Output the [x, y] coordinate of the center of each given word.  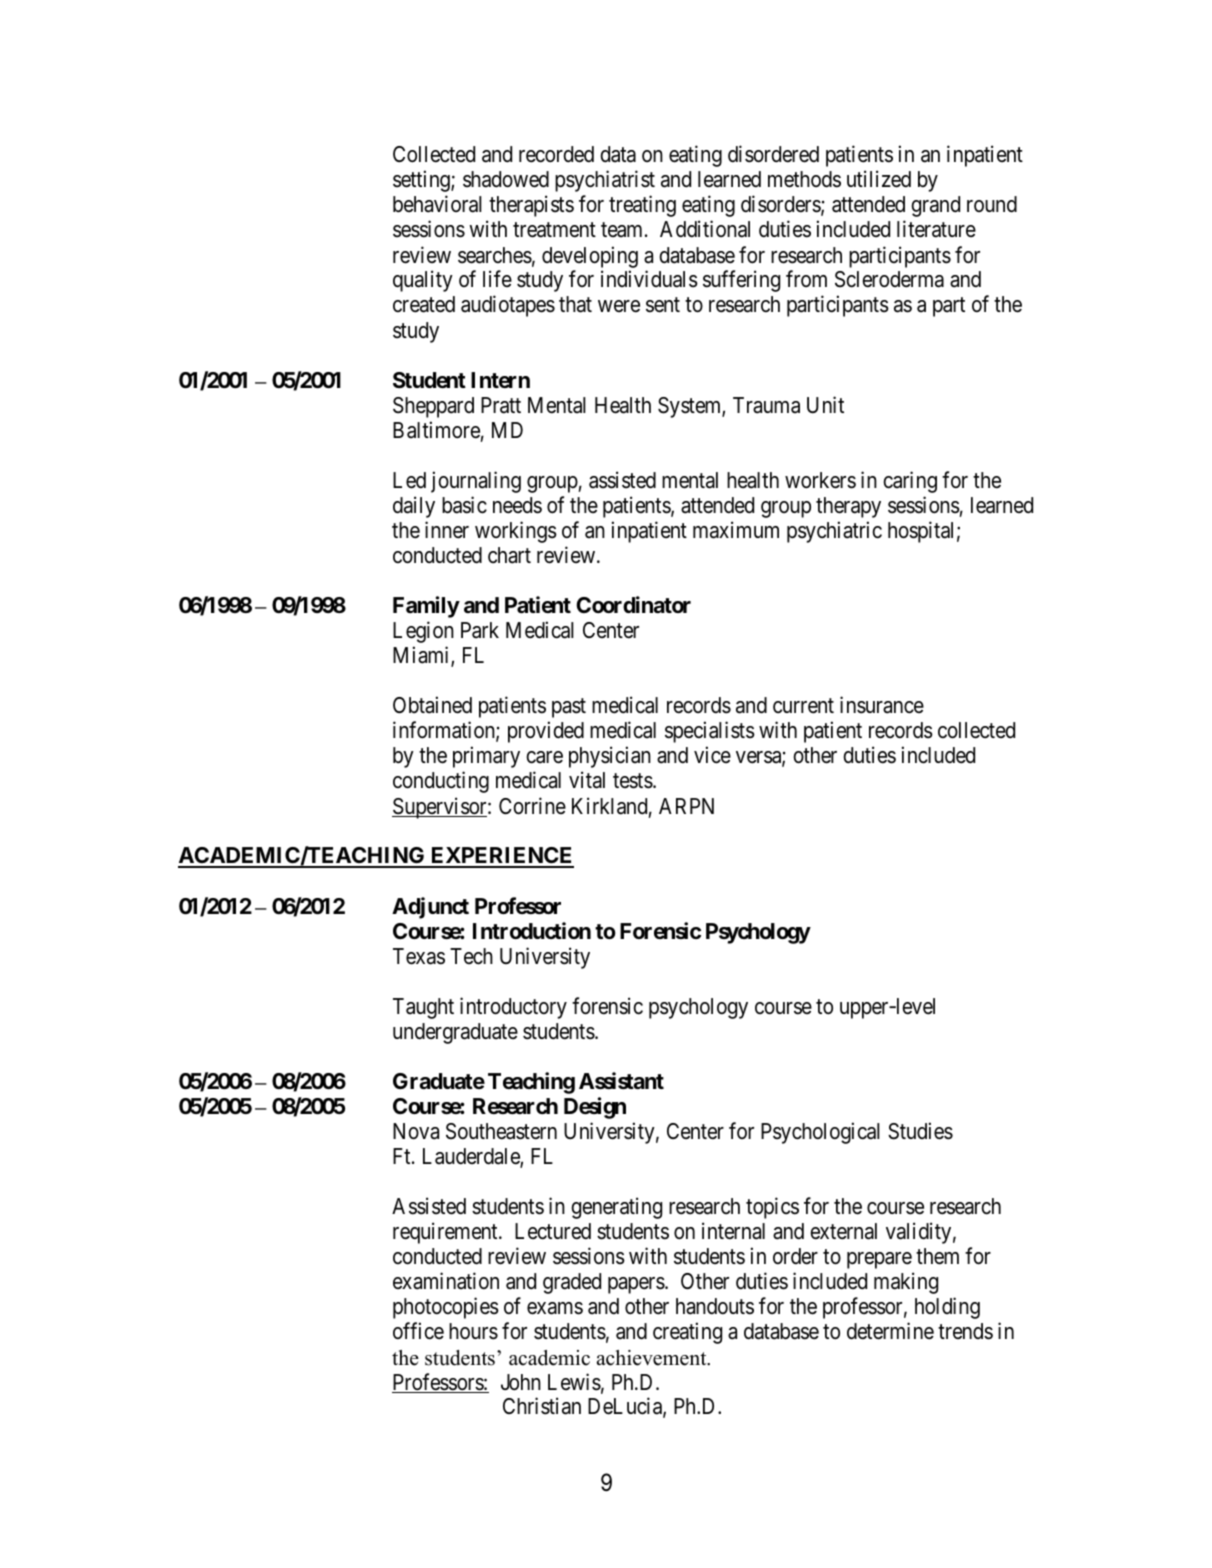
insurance [882, 705]
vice [712, 755]
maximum [736, 530]
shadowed [506, 179]
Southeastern [501, 1131]
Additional [705, 229]
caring [910, 482]
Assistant [621, 1081]
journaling [476, 482]
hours [473, 1331]
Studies [920, 1131]
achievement [653, 1358]
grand [936, 206]
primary [486, 757]
